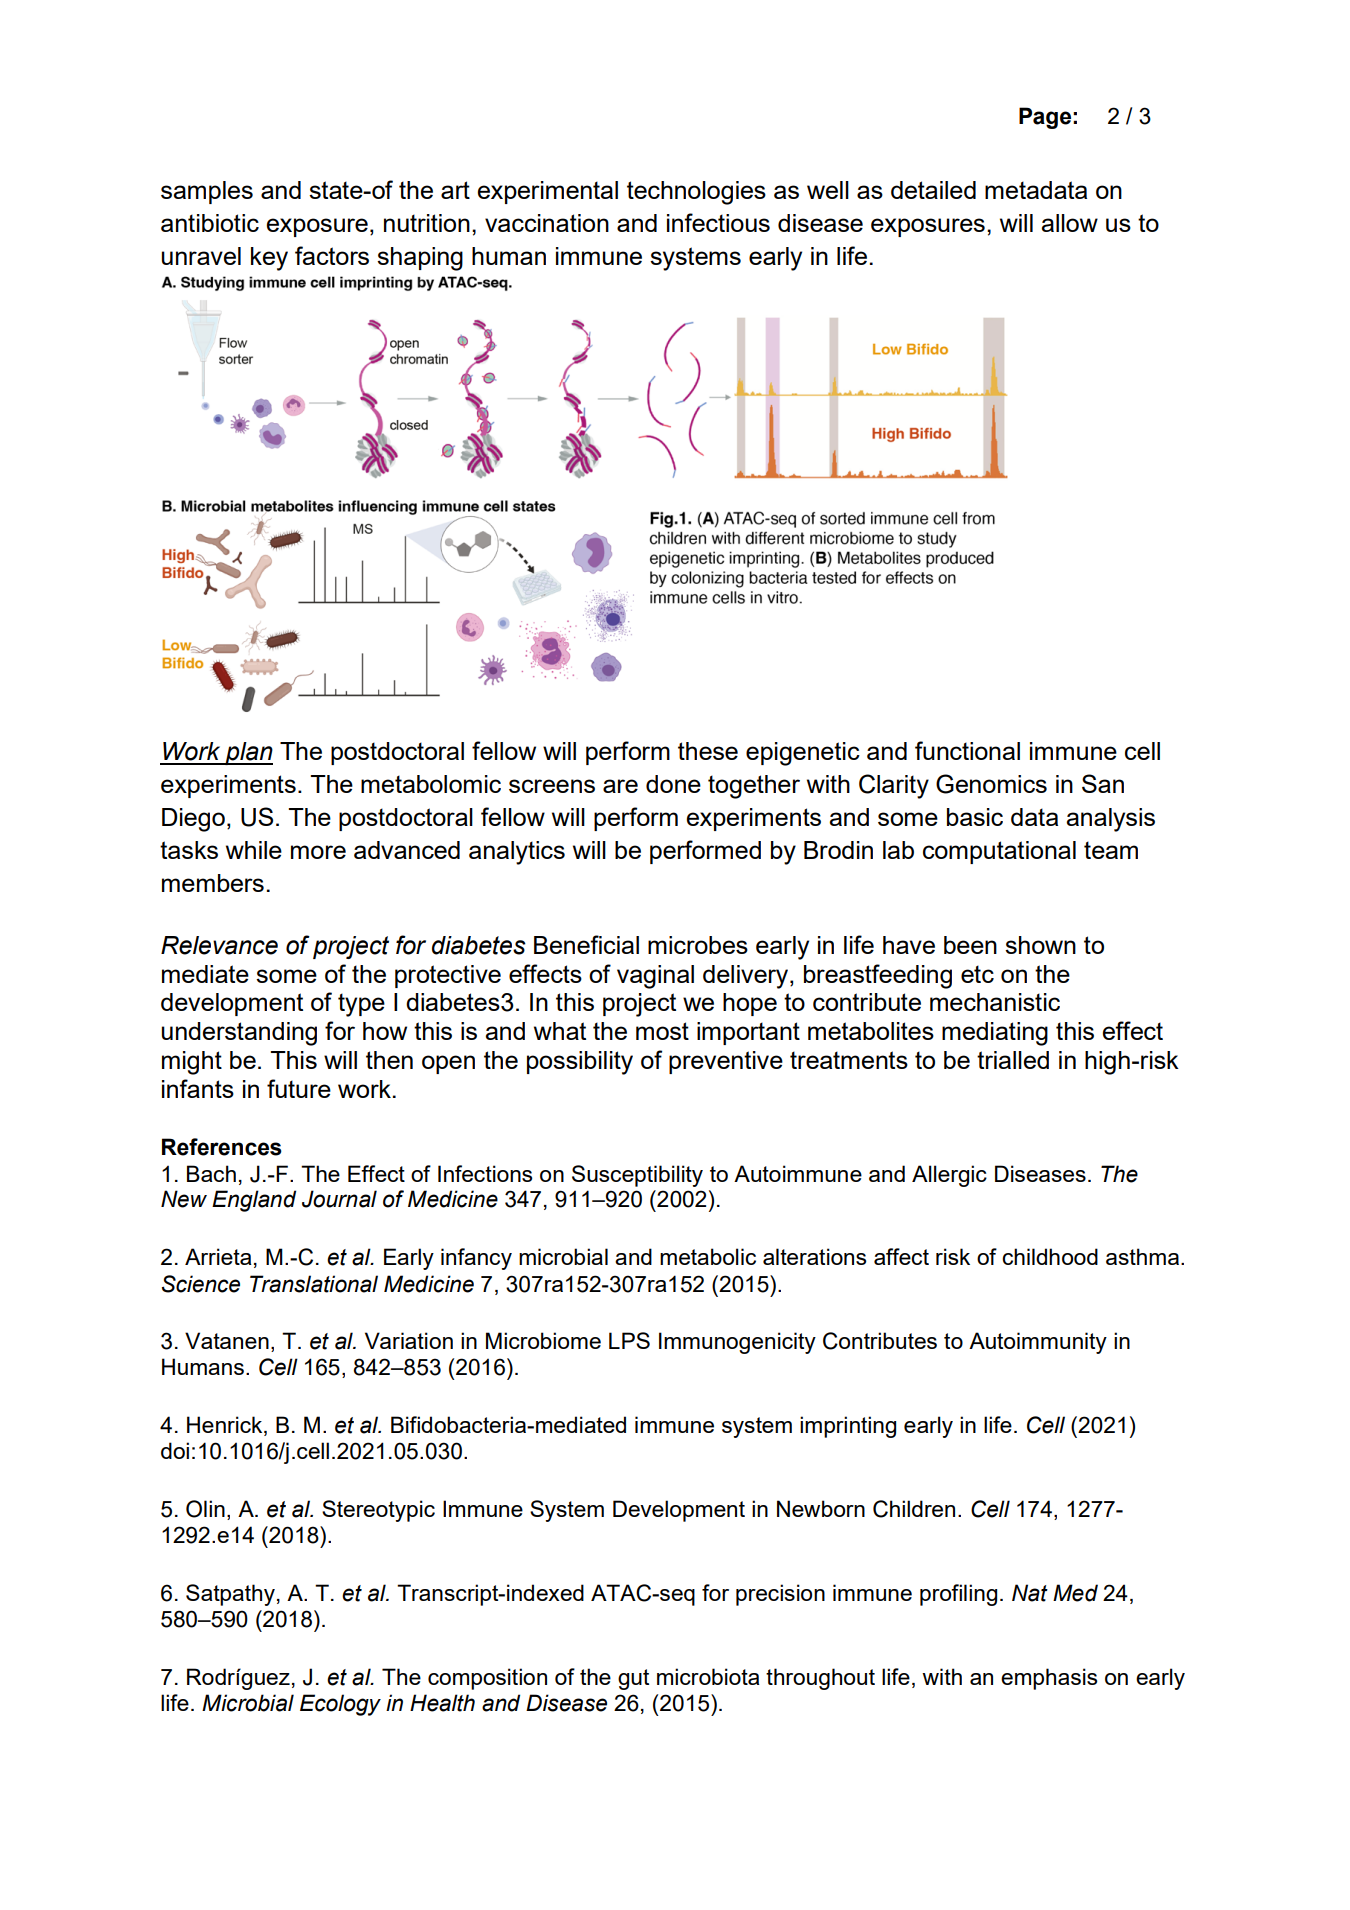  Describe the element at coordinates (332, 255) in the image. I see `factors` at that location.
